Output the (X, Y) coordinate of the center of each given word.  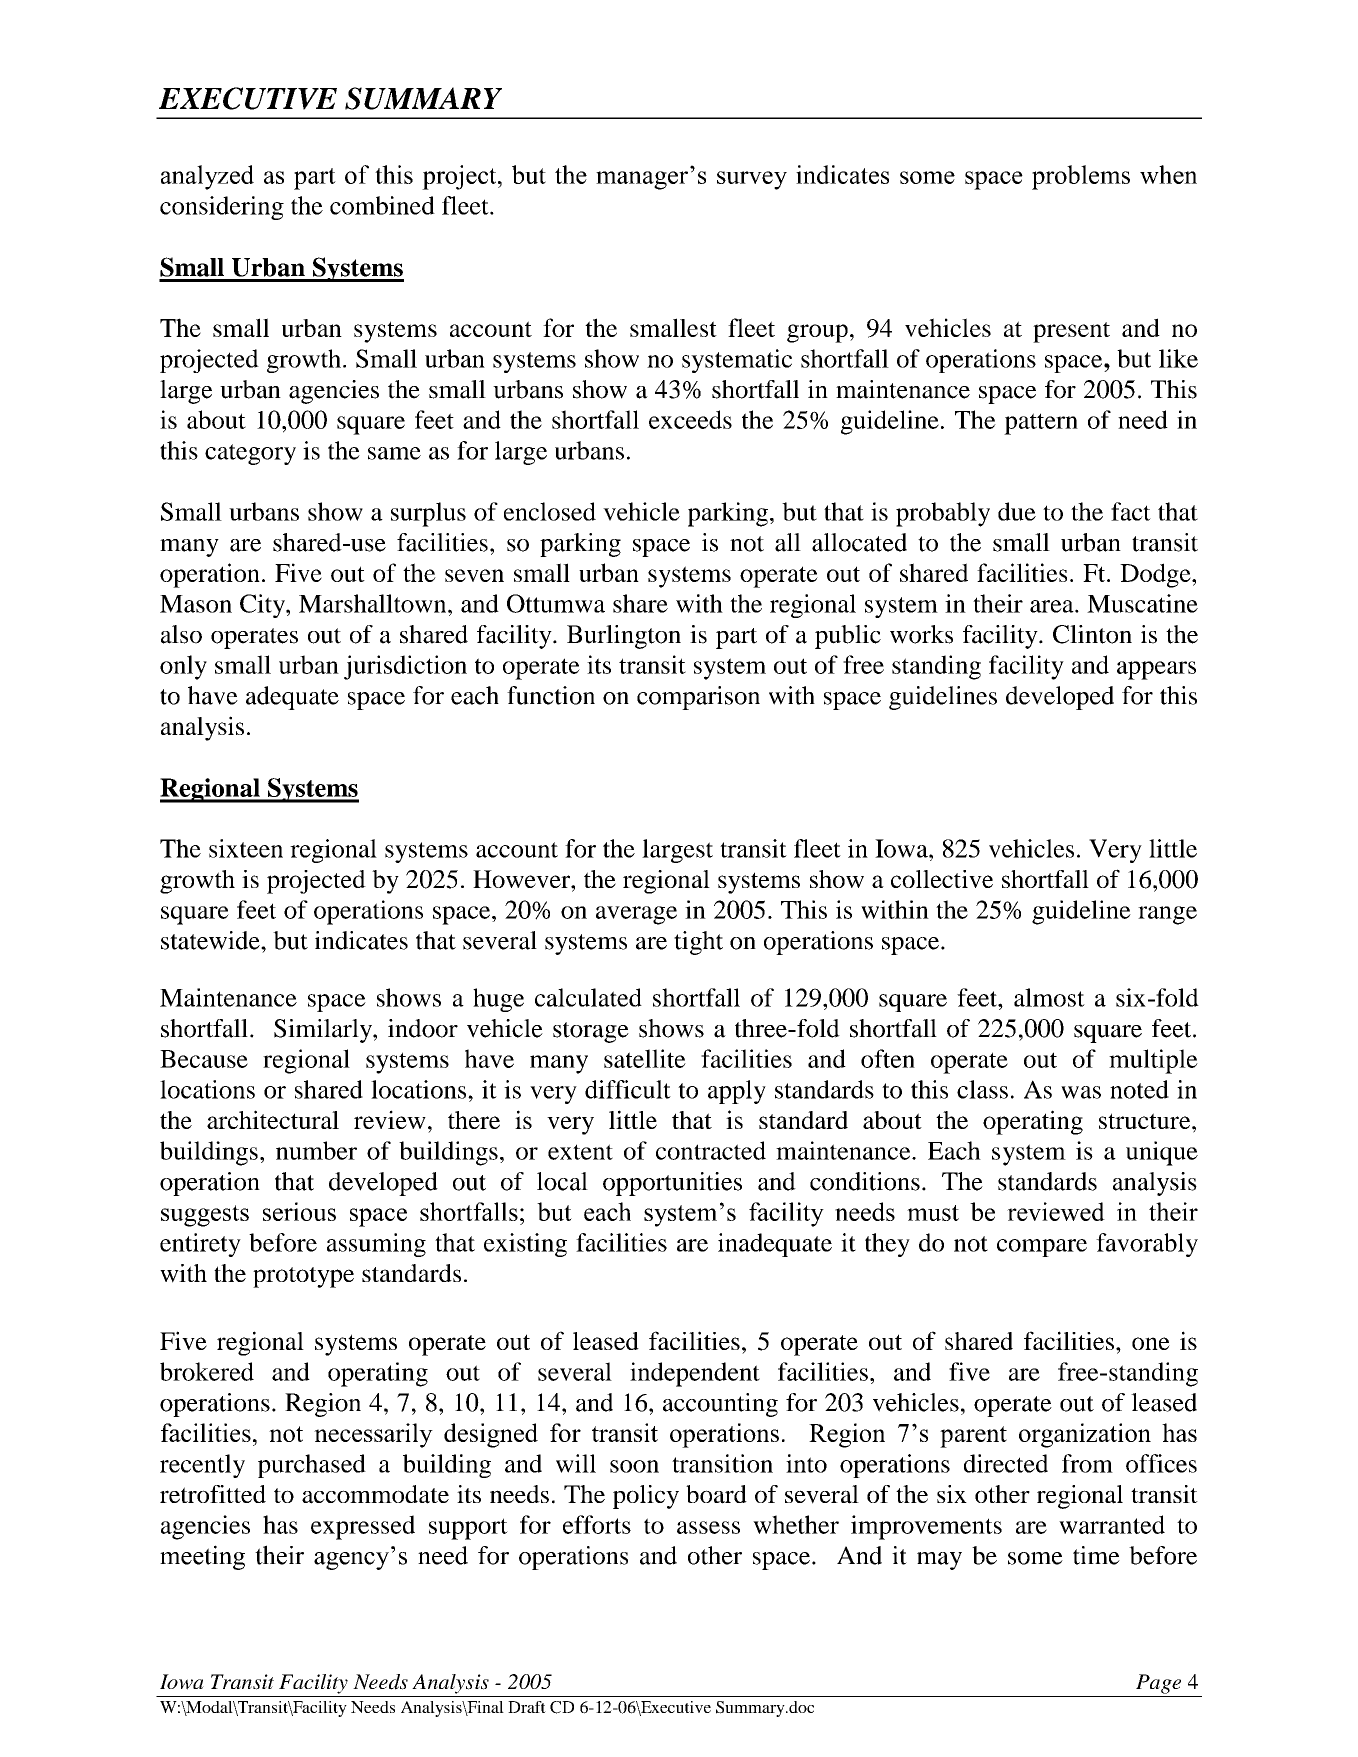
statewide (211, 940)
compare (1042, 1248)
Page (1158, 1684)
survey (752, 180)
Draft (527, 1707)
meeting (202, 1557)
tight (698, 943)
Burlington (624, 637)
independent (695, 1374)
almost (1049, 997)
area (1053, 606)
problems (1081, 177)
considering (222, 208)
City (263, 606)
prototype (303, 1277)
